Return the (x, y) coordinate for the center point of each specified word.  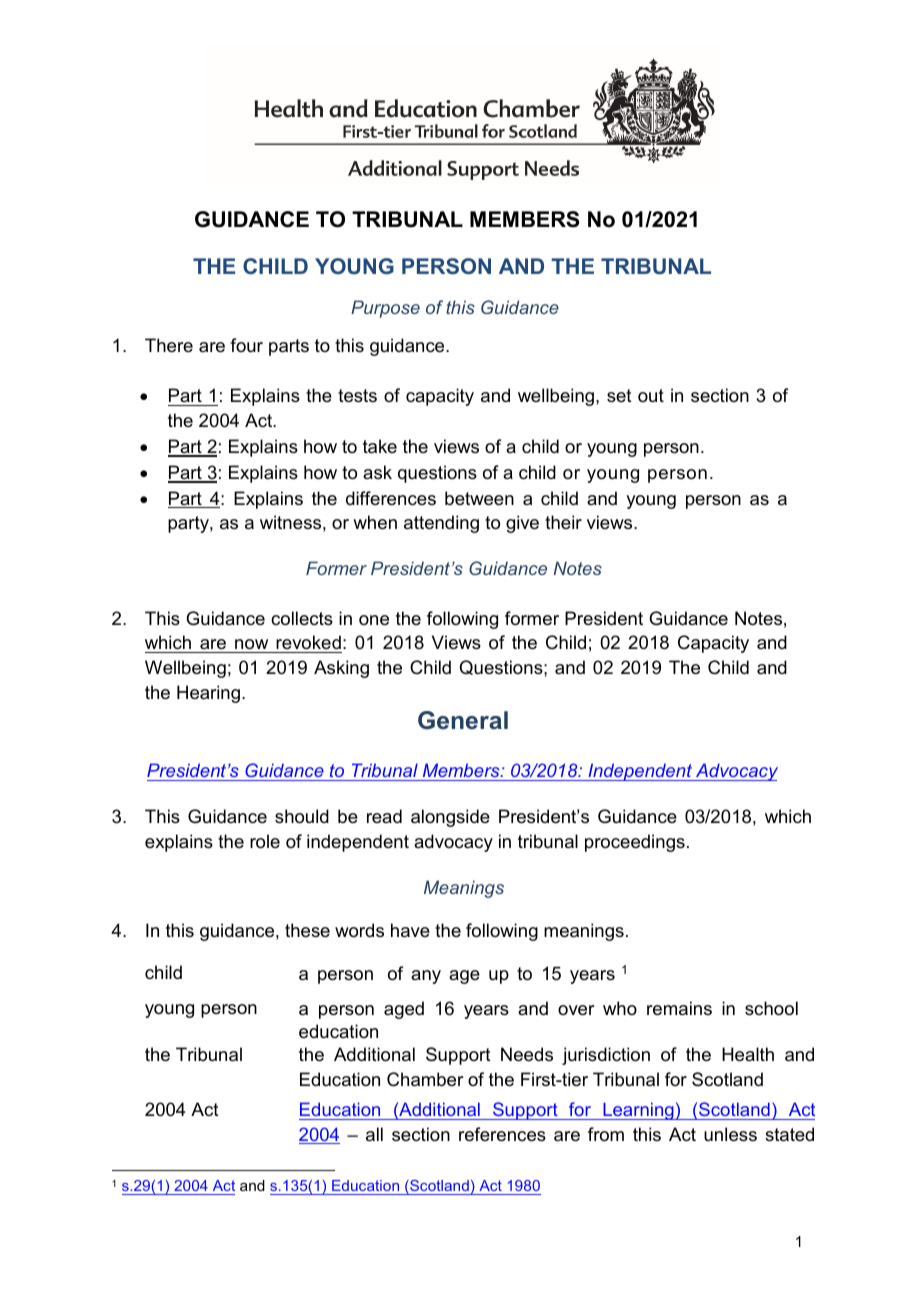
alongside (450, 818)
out (651, 396)
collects (302, 618)
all (374, 1134)
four (246, 345)
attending (441, 524)
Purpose (385, 309)
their (563, 522)
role (265, 841)
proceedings (635, 843)
